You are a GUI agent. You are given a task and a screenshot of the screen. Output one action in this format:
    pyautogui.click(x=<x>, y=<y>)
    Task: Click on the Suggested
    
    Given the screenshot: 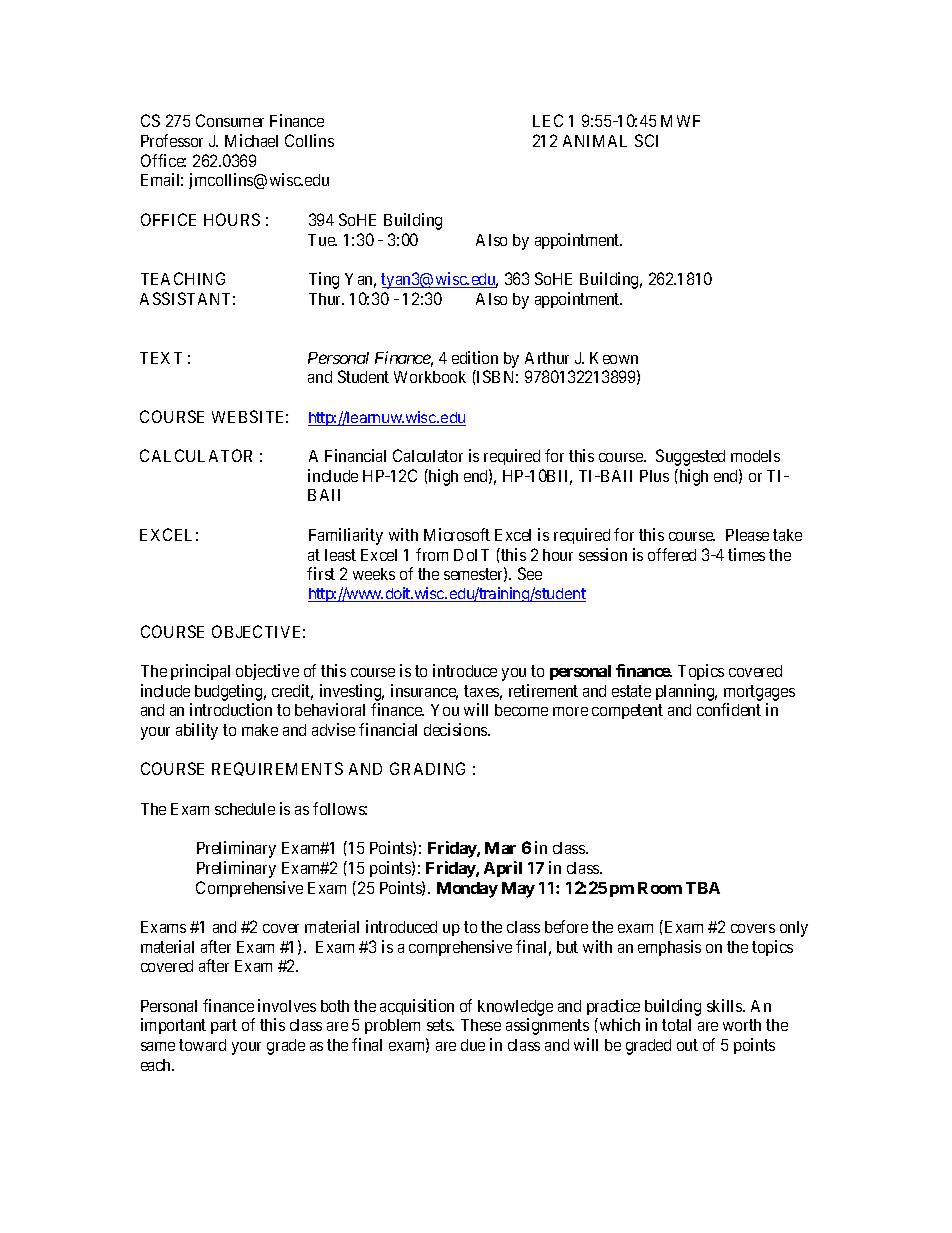 What is the action you would take?
    pyautogui.click(x=690, y=457)
